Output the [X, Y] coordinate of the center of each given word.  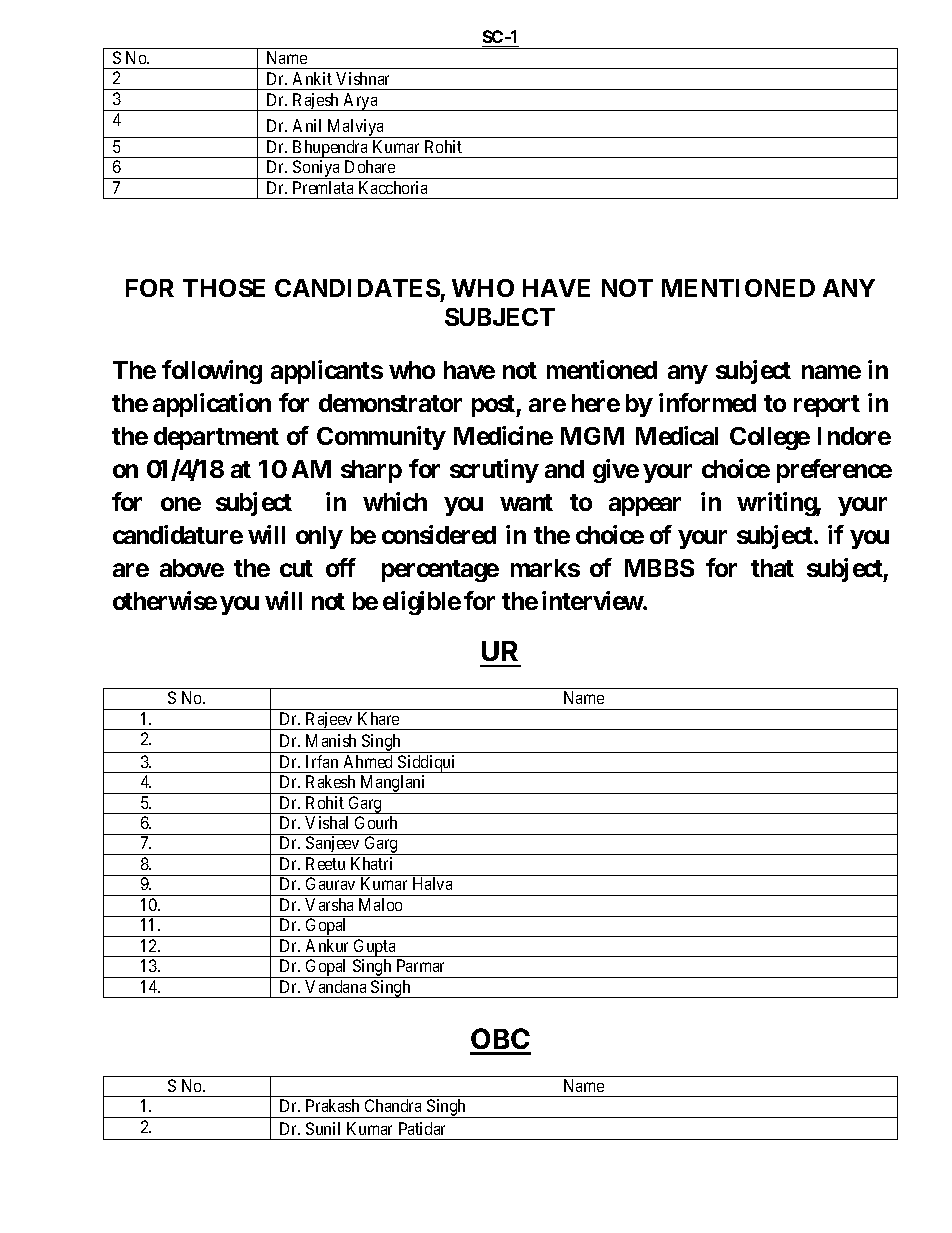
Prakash [332, 1105]
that [772, 568]
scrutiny [494, 471]
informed [707, 402]
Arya [361, 102]
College [770, 438]
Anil [307, 125]
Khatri [371, 863]
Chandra [393, 1105]
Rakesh [330, 781]
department [216, 438]
